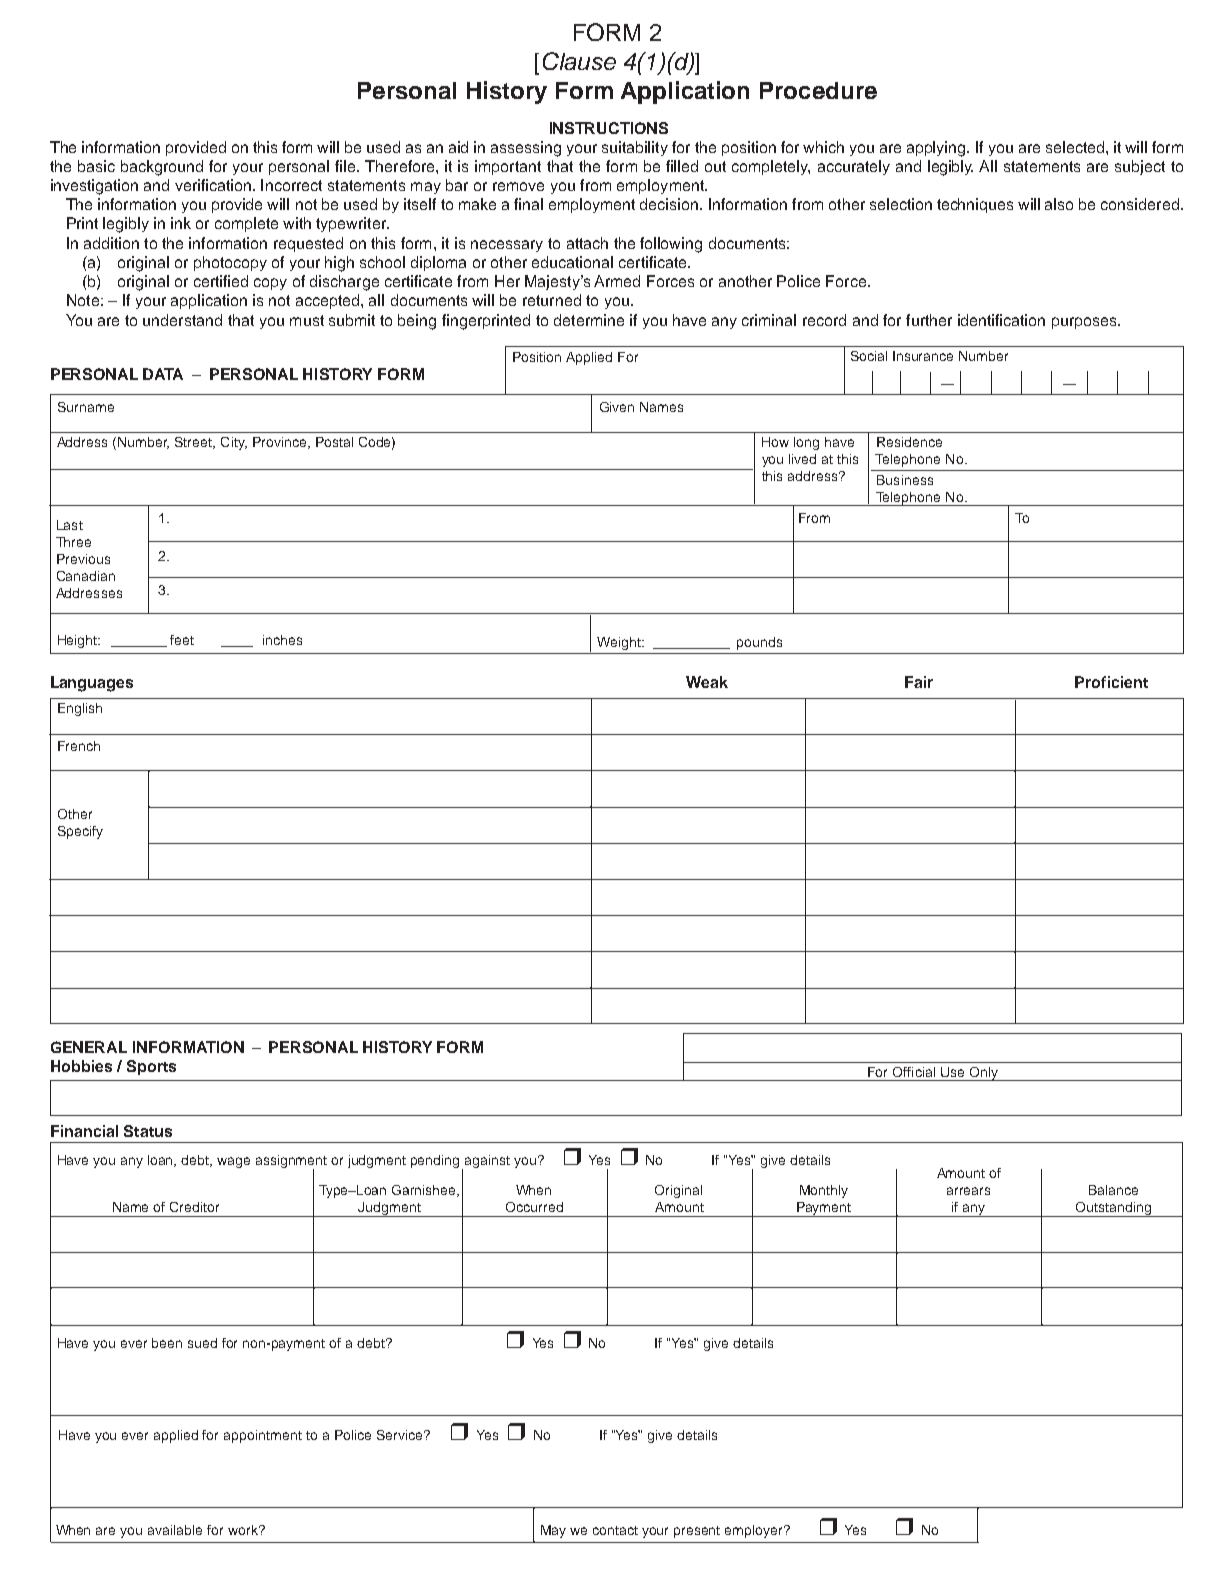 This screenshot has height=1593, width=1231. I want to click on Specify, so click(80, 832).
